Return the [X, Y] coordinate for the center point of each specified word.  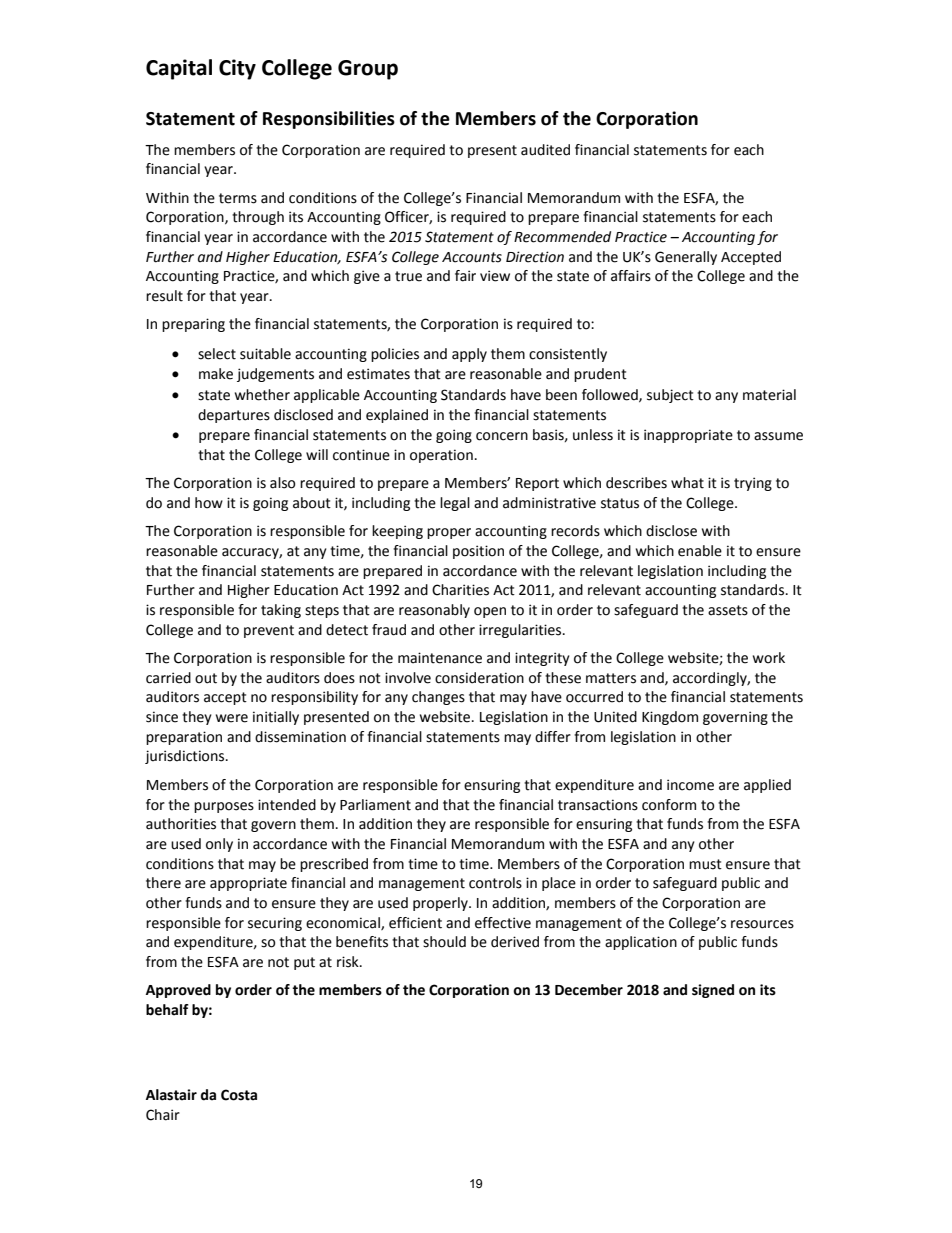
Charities [460, 590]
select [217, 354]
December [589, 990]
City [237, 69]
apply [469, 355]
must [705, 864]
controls [495, 883]
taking [281, 611]
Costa [239, 1095]
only [219, 845]
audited [545, 150]
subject [670, 396]
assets [728, 610]
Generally [686, 258]
